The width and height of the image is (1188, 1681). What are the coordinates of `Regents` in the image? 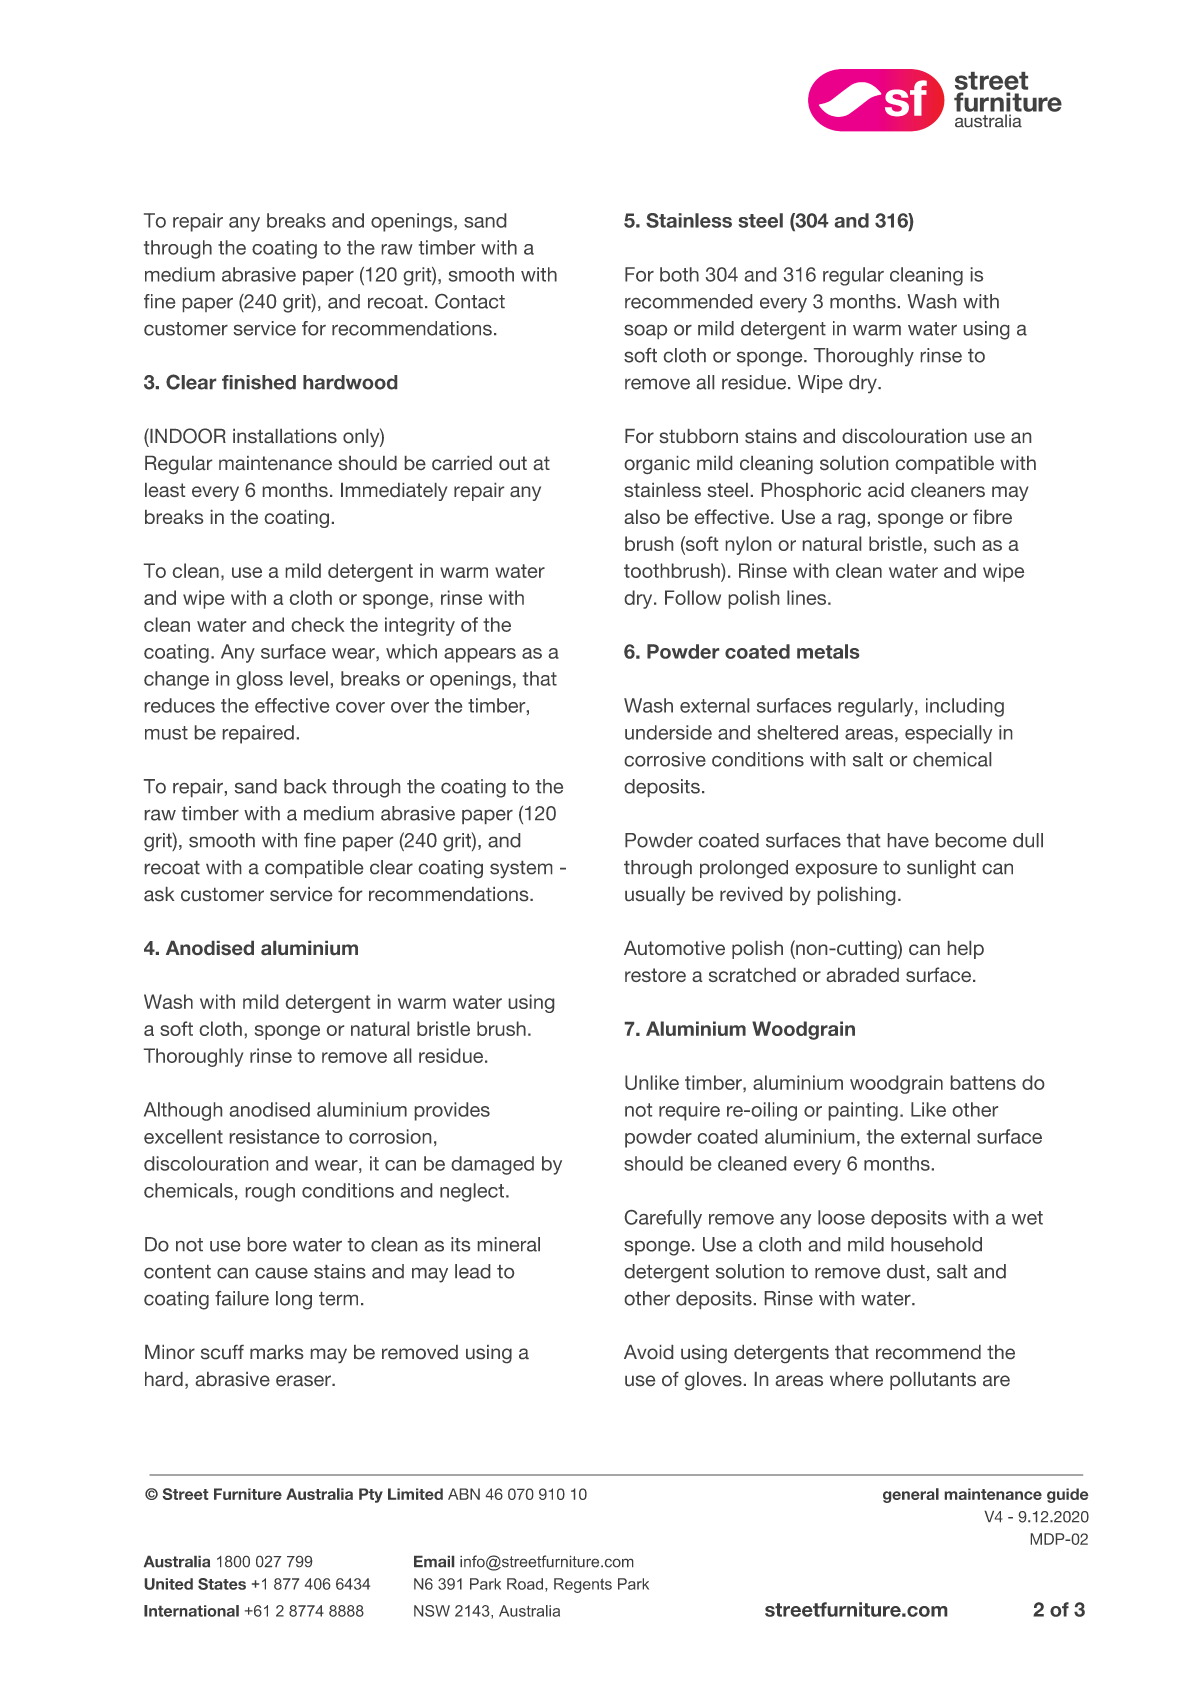 It's located at (583, 1585).
